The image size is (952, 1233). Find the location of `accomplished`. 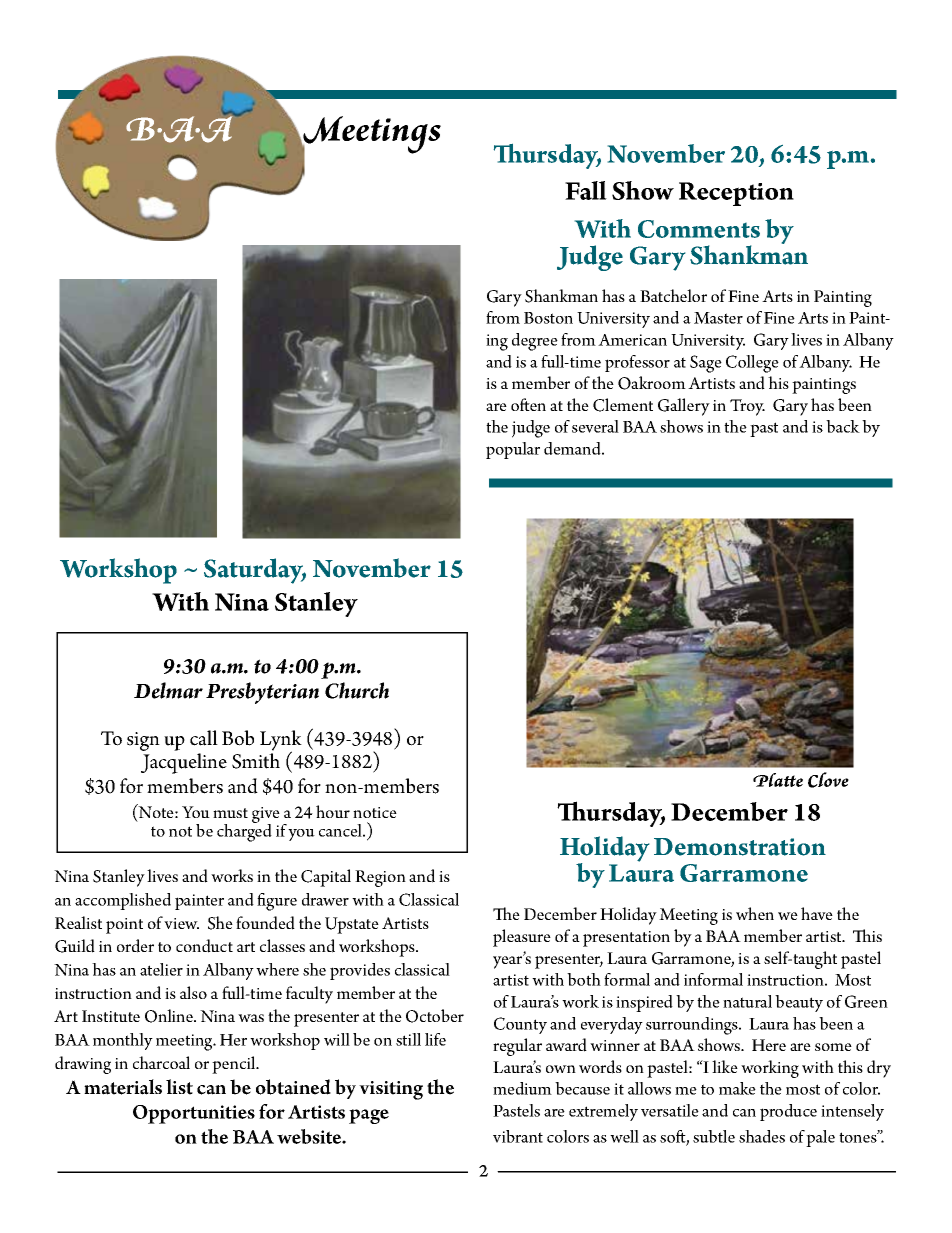

accomplished is located at coordinates (123, 901).
